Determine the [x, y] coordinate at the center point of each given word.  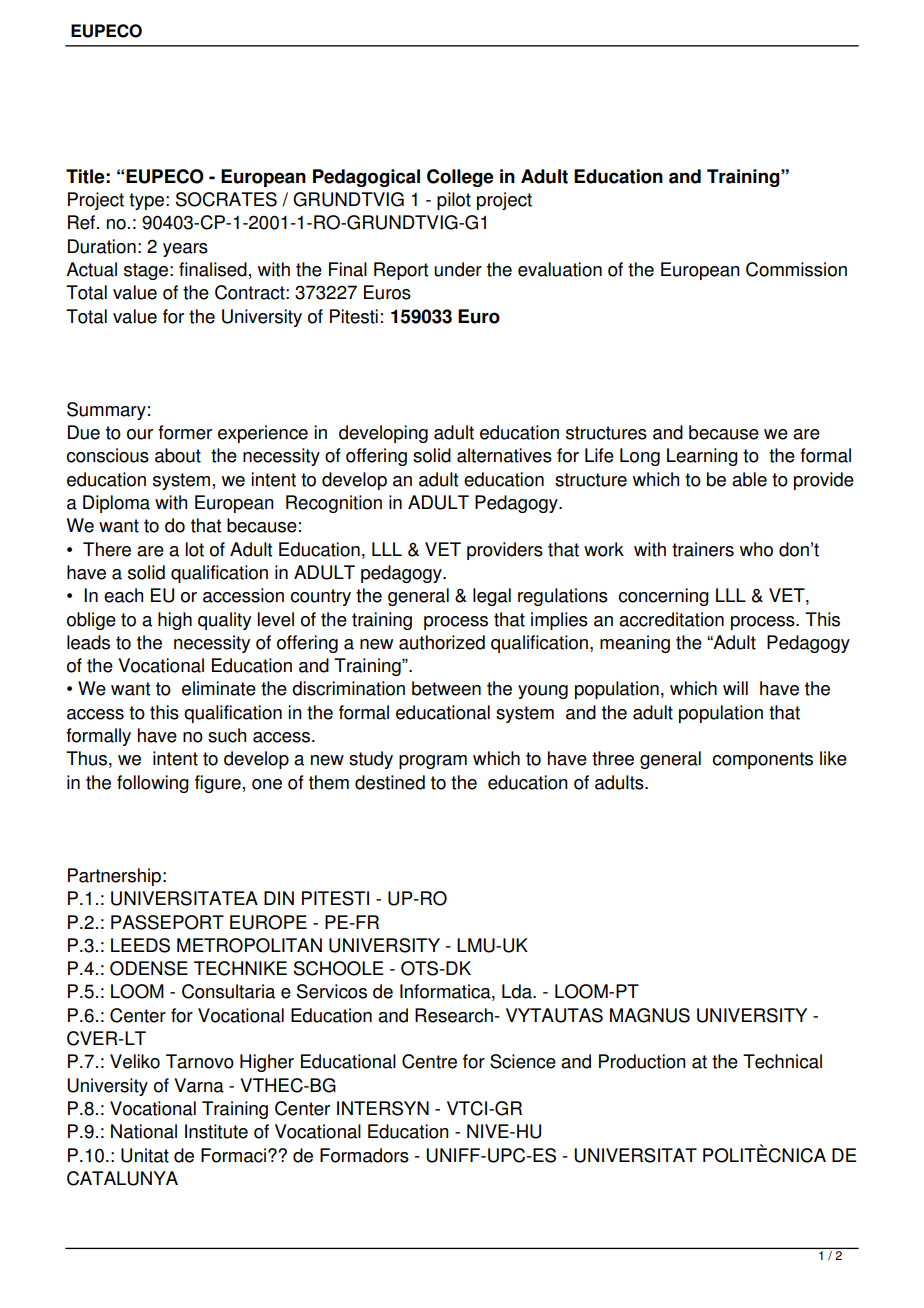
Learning [702, 457]
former [185, 432]
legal [492, 597]
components [763, 760]
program [433, 762]
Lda [518, 991]
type [146, 201]
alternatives [504, 455]
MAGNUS [650, 1015]
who [756, 549]
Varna [199, 1085]
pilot [454, 201]
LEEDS [140, 945]
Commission [796, 269]
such [227, 735]
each [123, 595]
